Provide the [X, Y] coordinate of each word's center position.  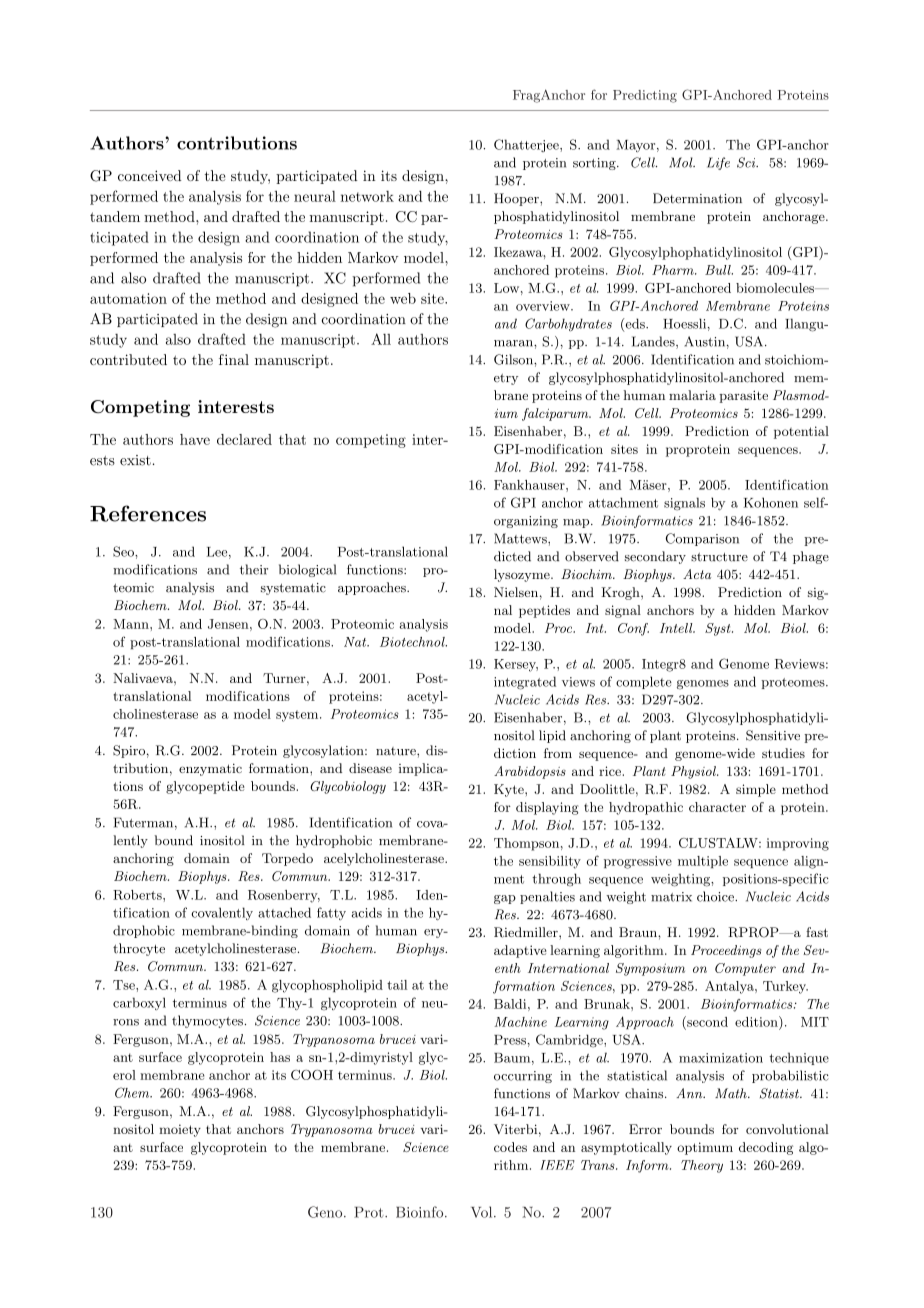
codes [510, 1147]
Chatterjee [527, 145]
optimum [705, 1148]
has [280, 1057]
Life [718, 163]
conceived [150, 175]
